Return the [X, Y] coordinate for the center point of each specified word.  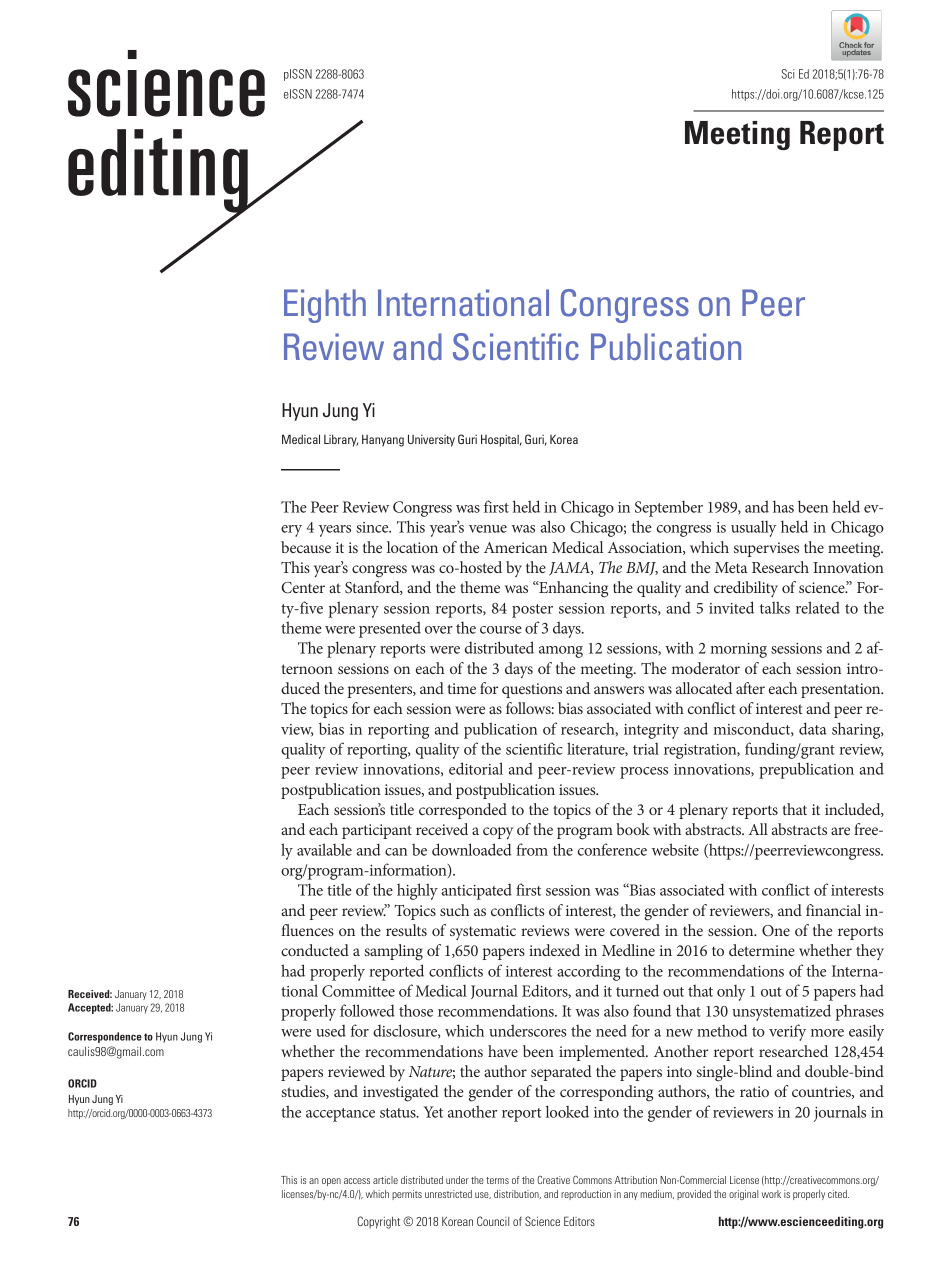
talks [775, 607]
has [783, 506]
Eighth [325, 306]
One [776, 930]
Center [303, 588]
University [431, 440]
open [331, 1182]
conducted [315, 950]
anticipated [477, 892]
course [501, 630]
